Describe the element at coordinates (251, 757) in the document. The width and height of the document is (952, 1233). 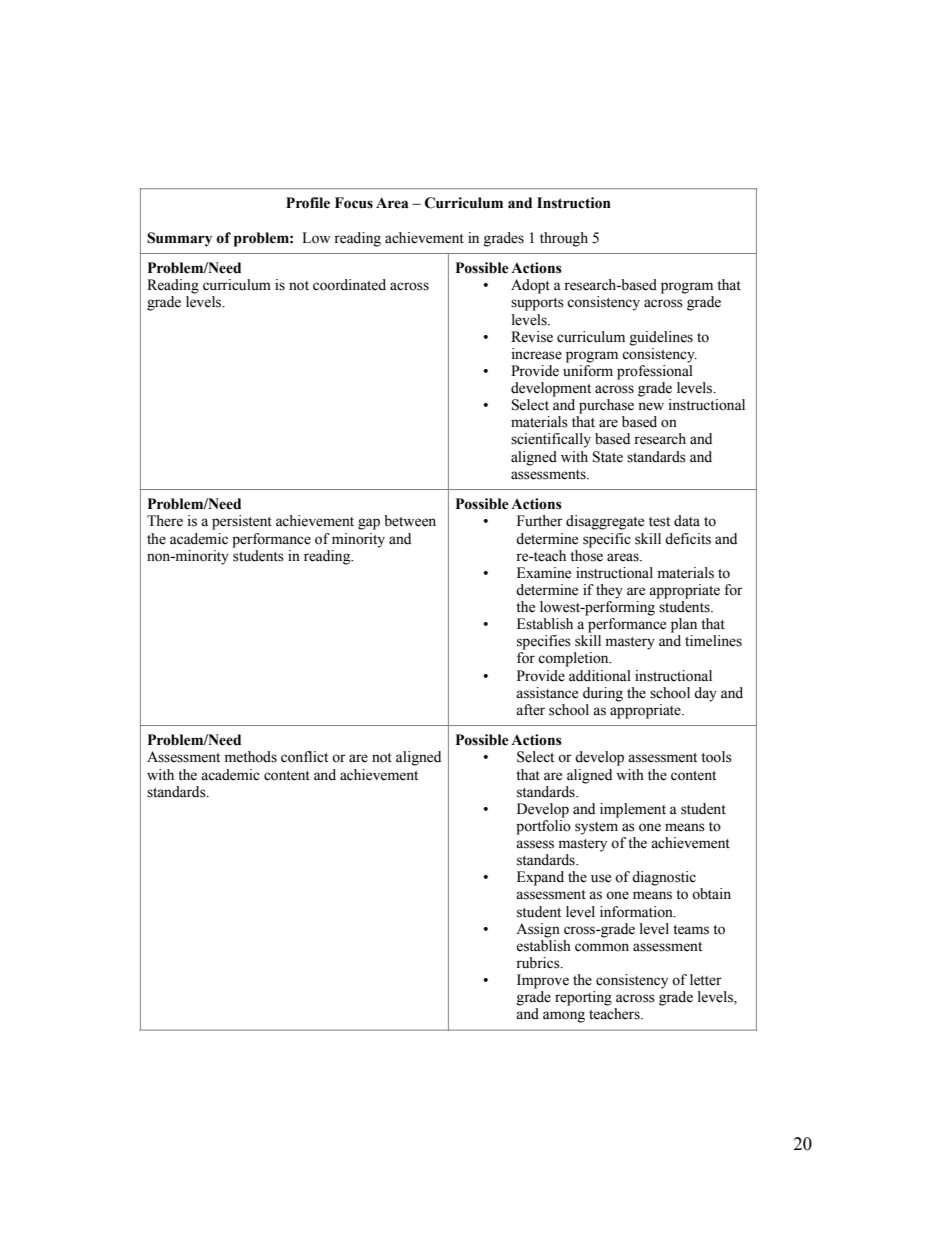
I see `methods` at that location.
